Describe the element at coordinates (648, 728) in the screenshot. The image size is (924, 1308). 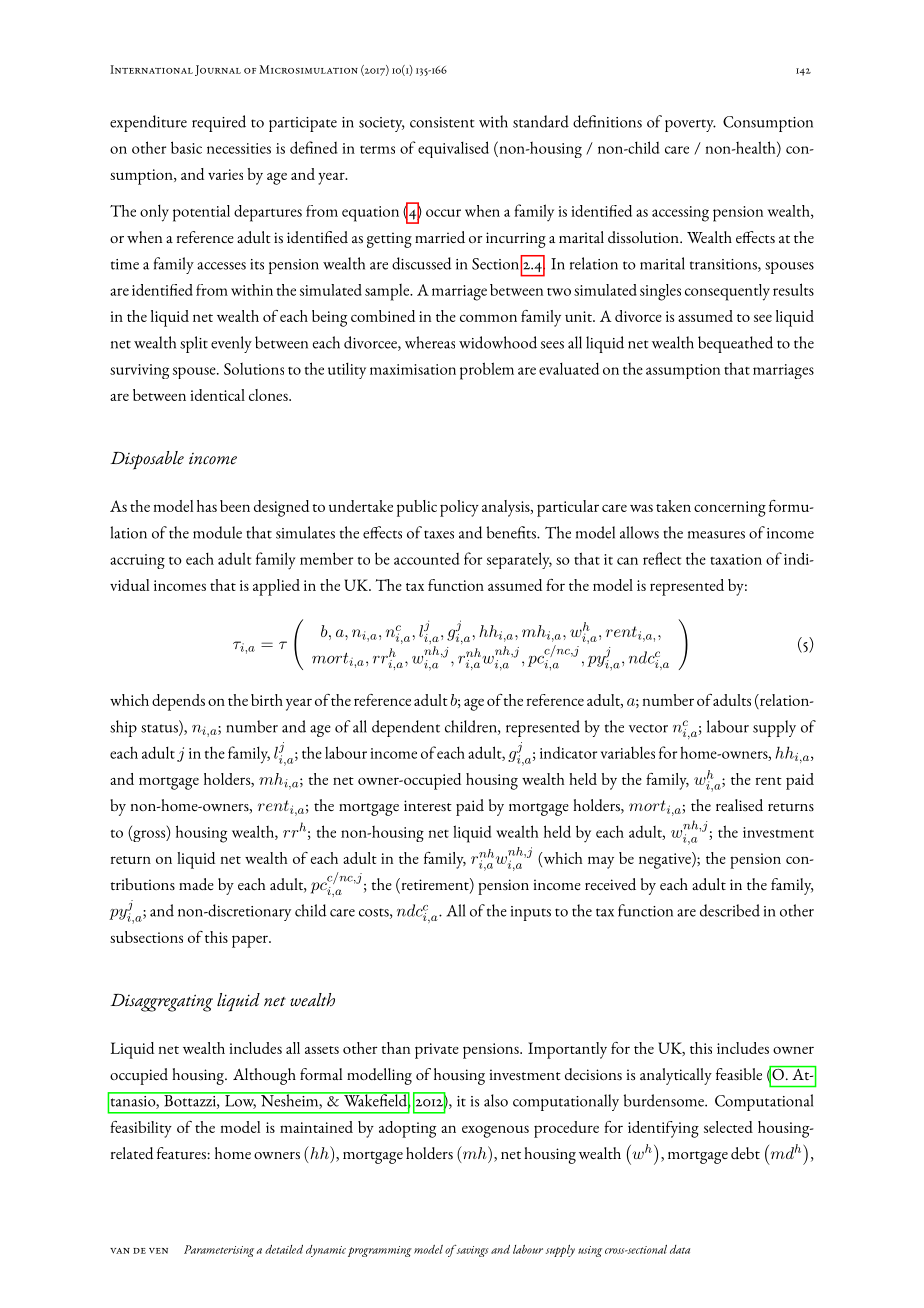
I see `vector` at that location.
